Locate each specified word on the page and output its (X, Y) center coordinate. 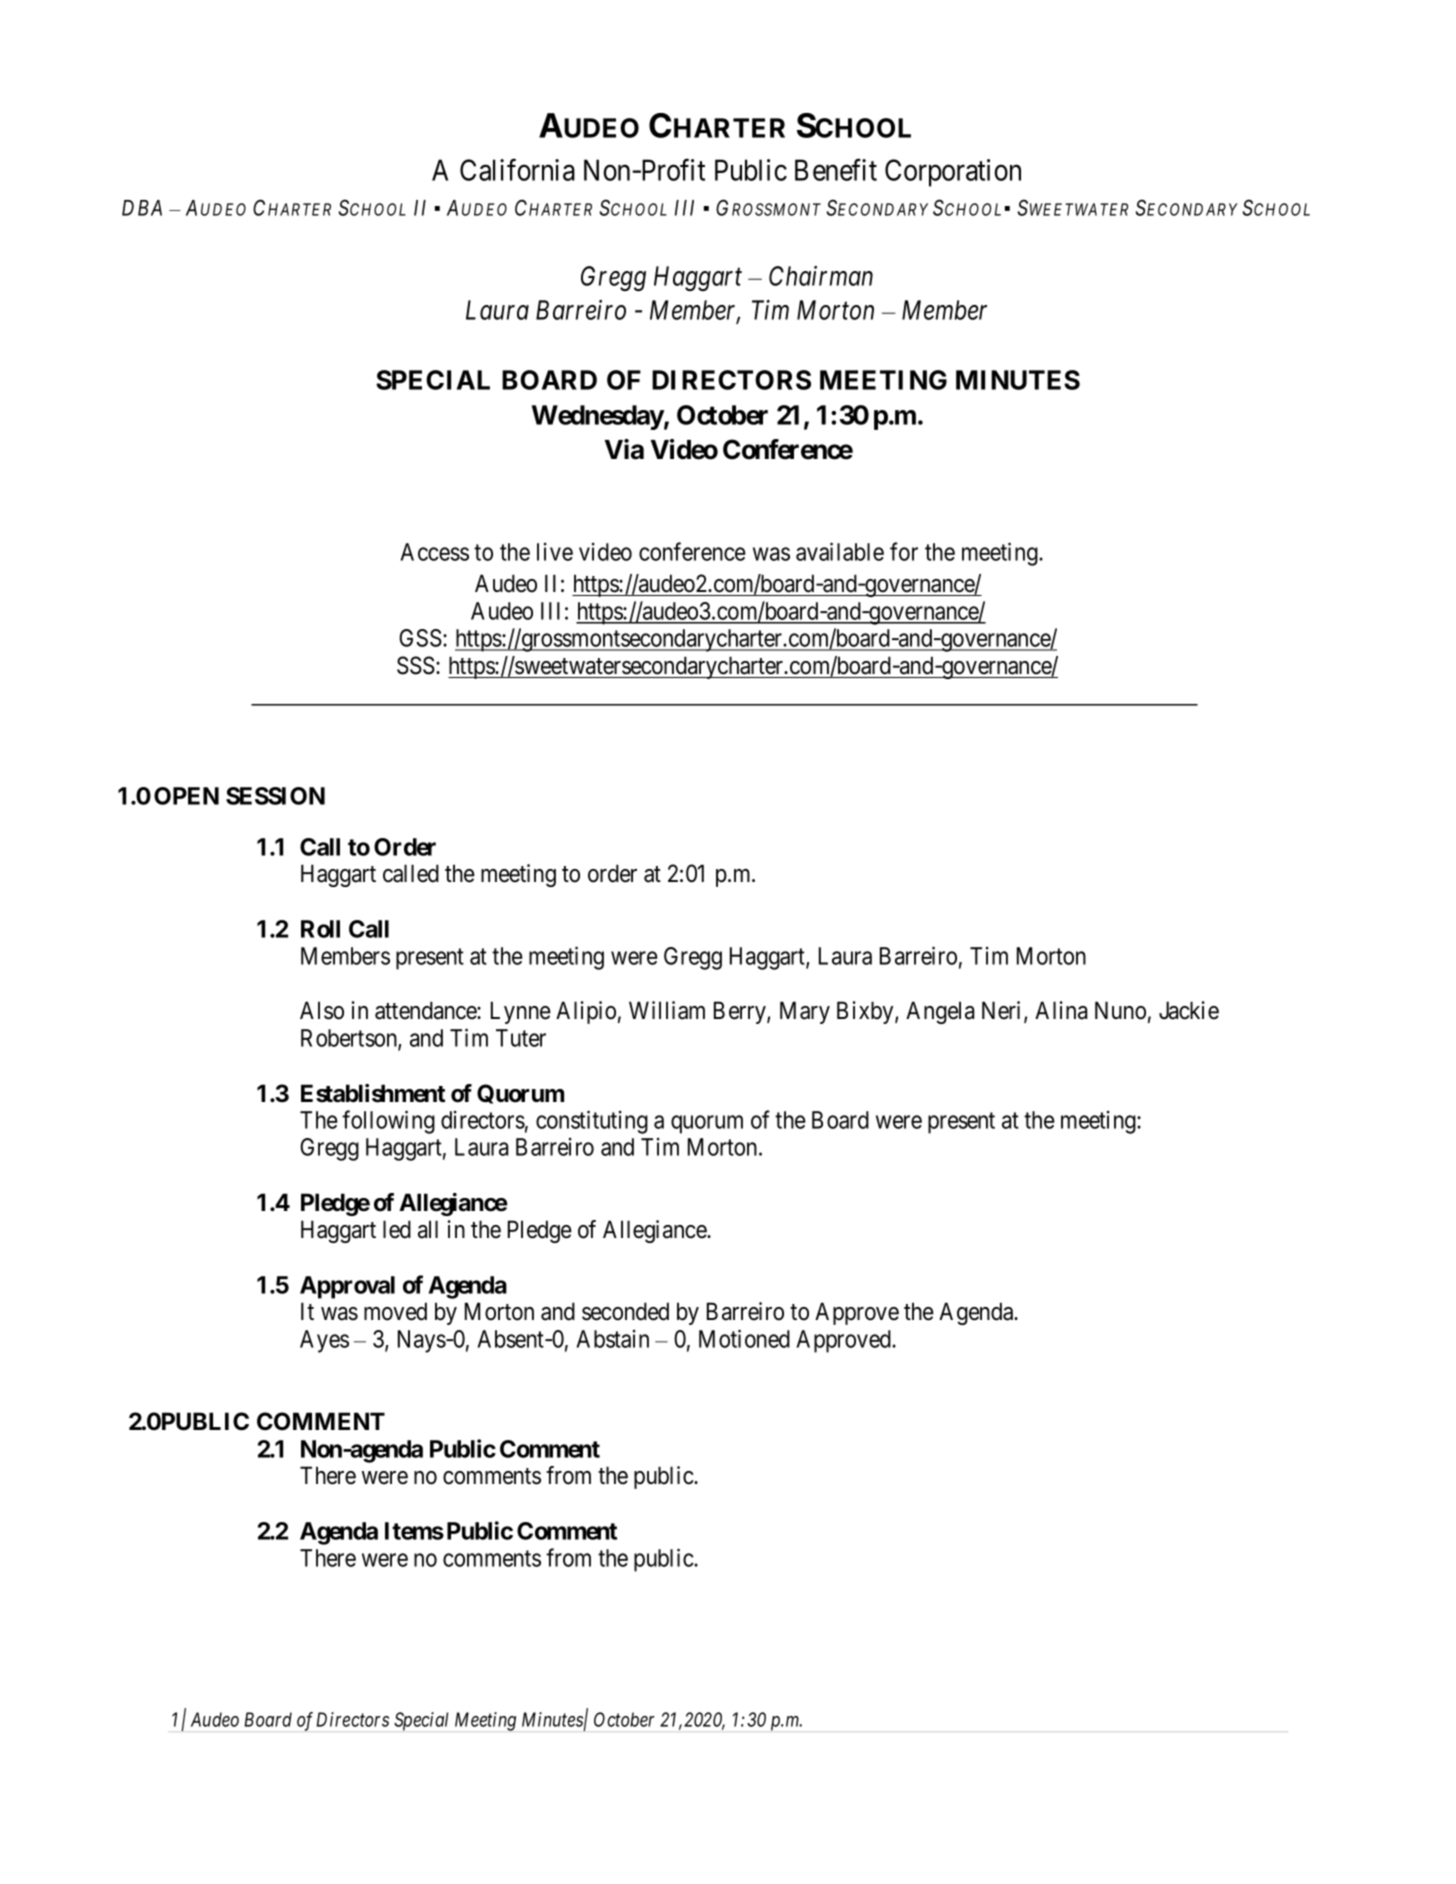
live (555, 552)
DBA (142, 208)
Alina (1061, 1010)
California (517, 170)
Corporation (953, 173)
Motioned (744, 1338)
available (840, 551)
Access (434, 552)
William (667, 1010)
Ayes (324, 1341)
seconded (625, 1311)
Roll (320, 929)
